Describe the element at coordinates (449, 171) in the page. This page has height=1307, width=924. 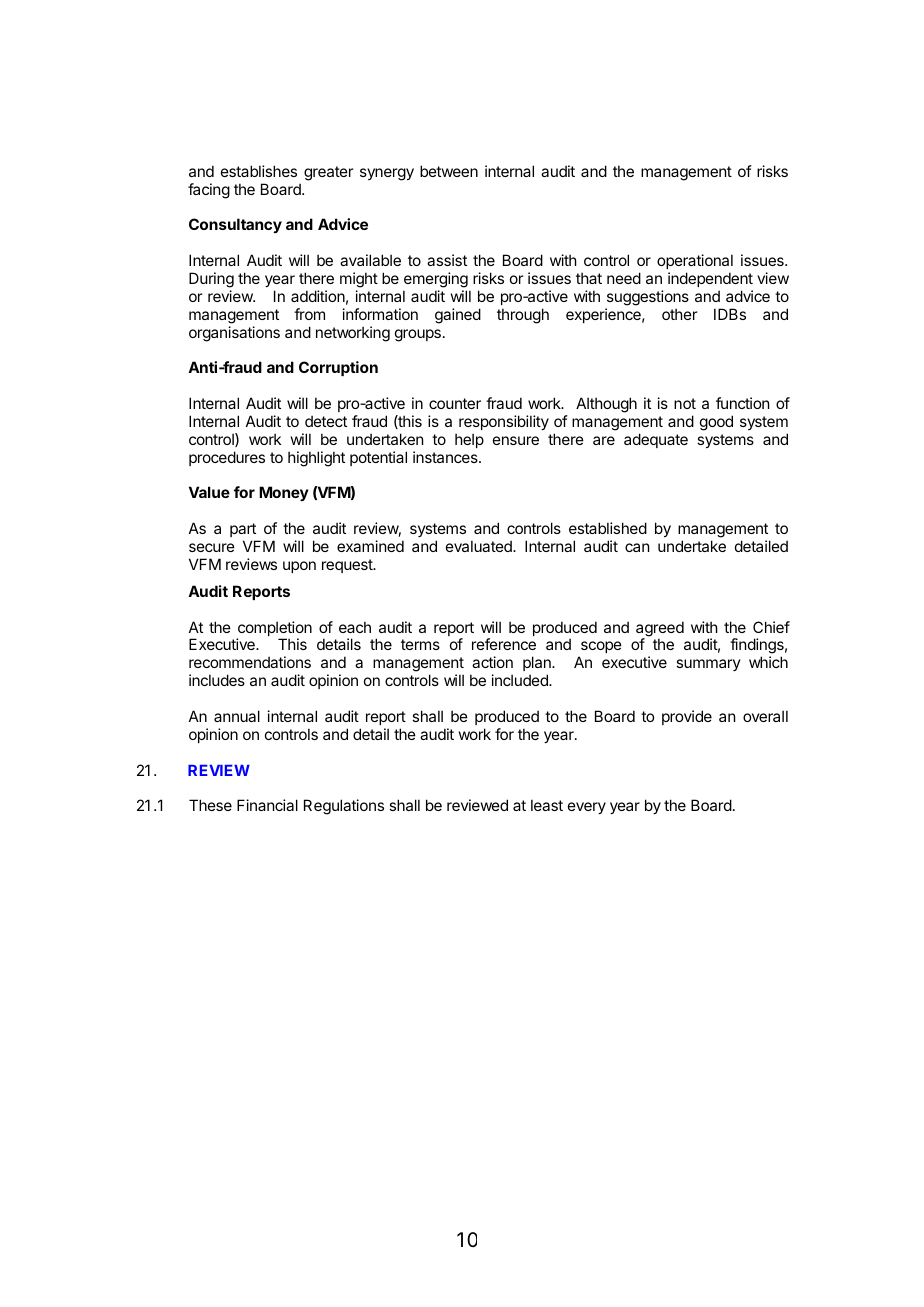
I see `between` at that location.
